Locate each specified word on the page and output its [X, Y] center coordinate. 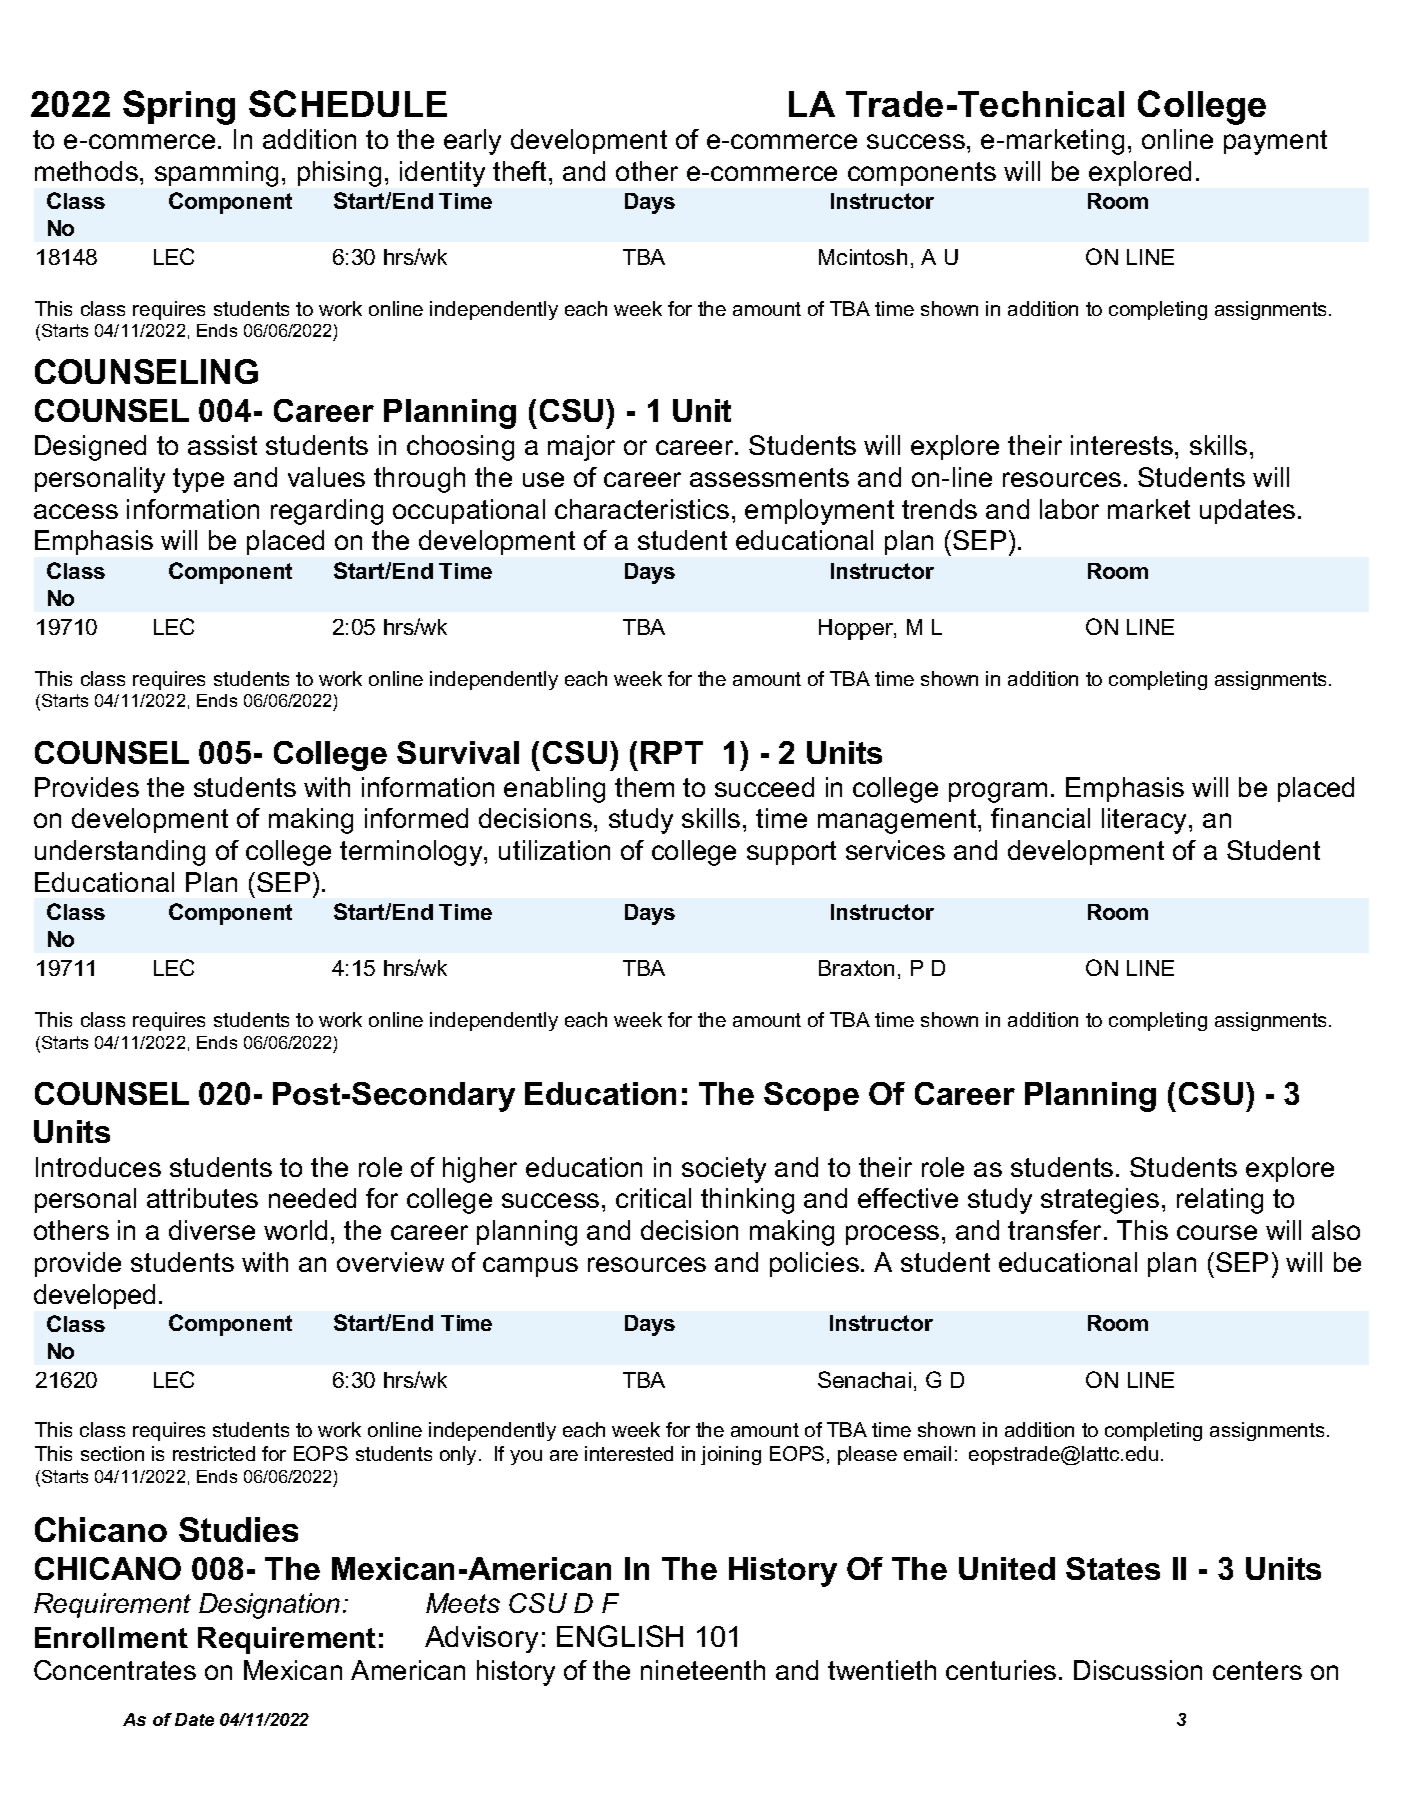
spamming [216, 174]
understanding [120, 853]
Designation [269, 1606]
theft [519, 171]
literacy [1146, 821]
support [791, 853]
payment [1275, 142]
